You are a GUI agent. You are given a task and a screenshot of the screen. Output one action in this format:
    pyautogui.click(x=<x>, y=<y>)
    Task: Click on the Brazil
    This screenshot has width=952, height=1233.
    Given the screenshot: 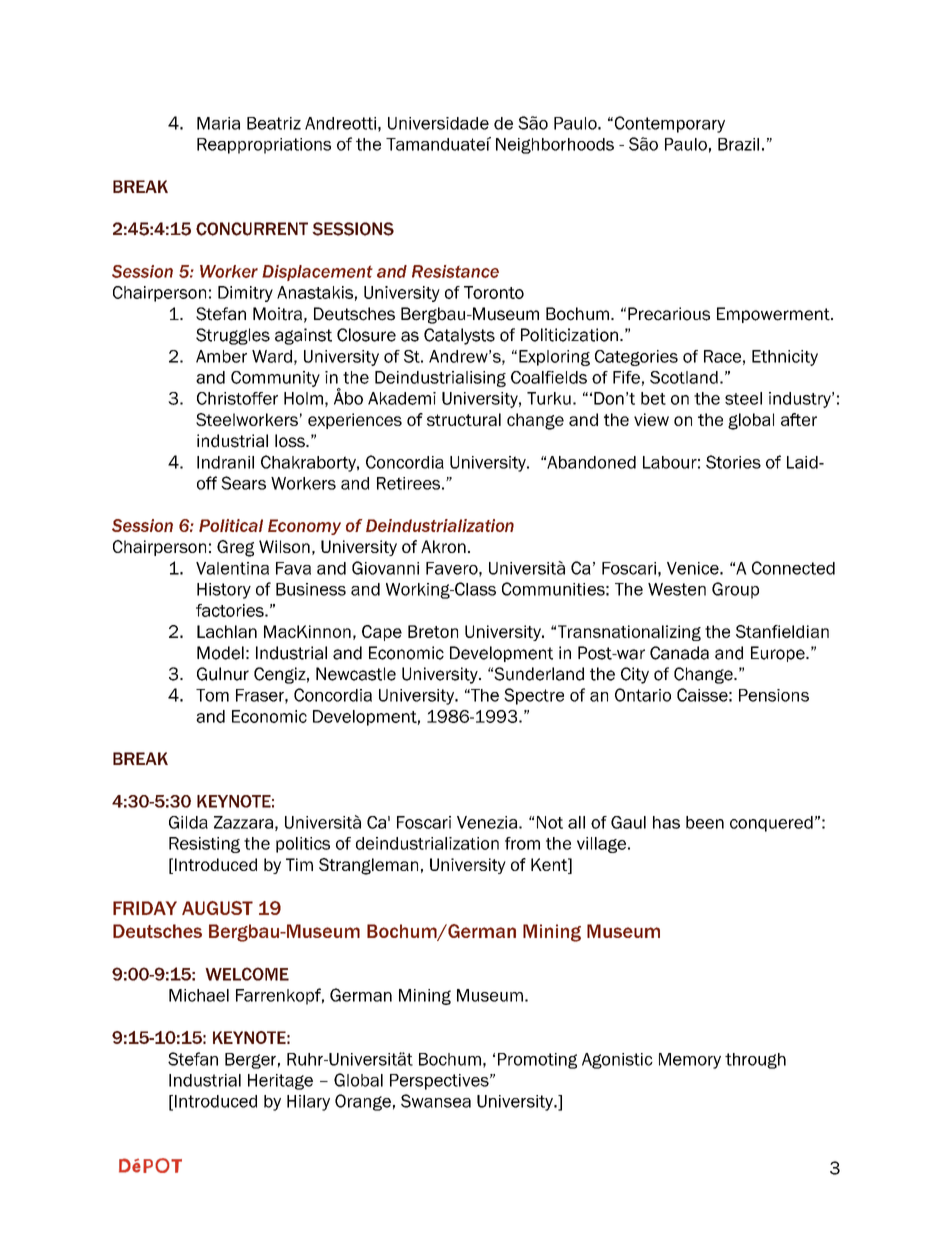 What is the action you would take?
    pyautogui.click(x=738, y=144)
